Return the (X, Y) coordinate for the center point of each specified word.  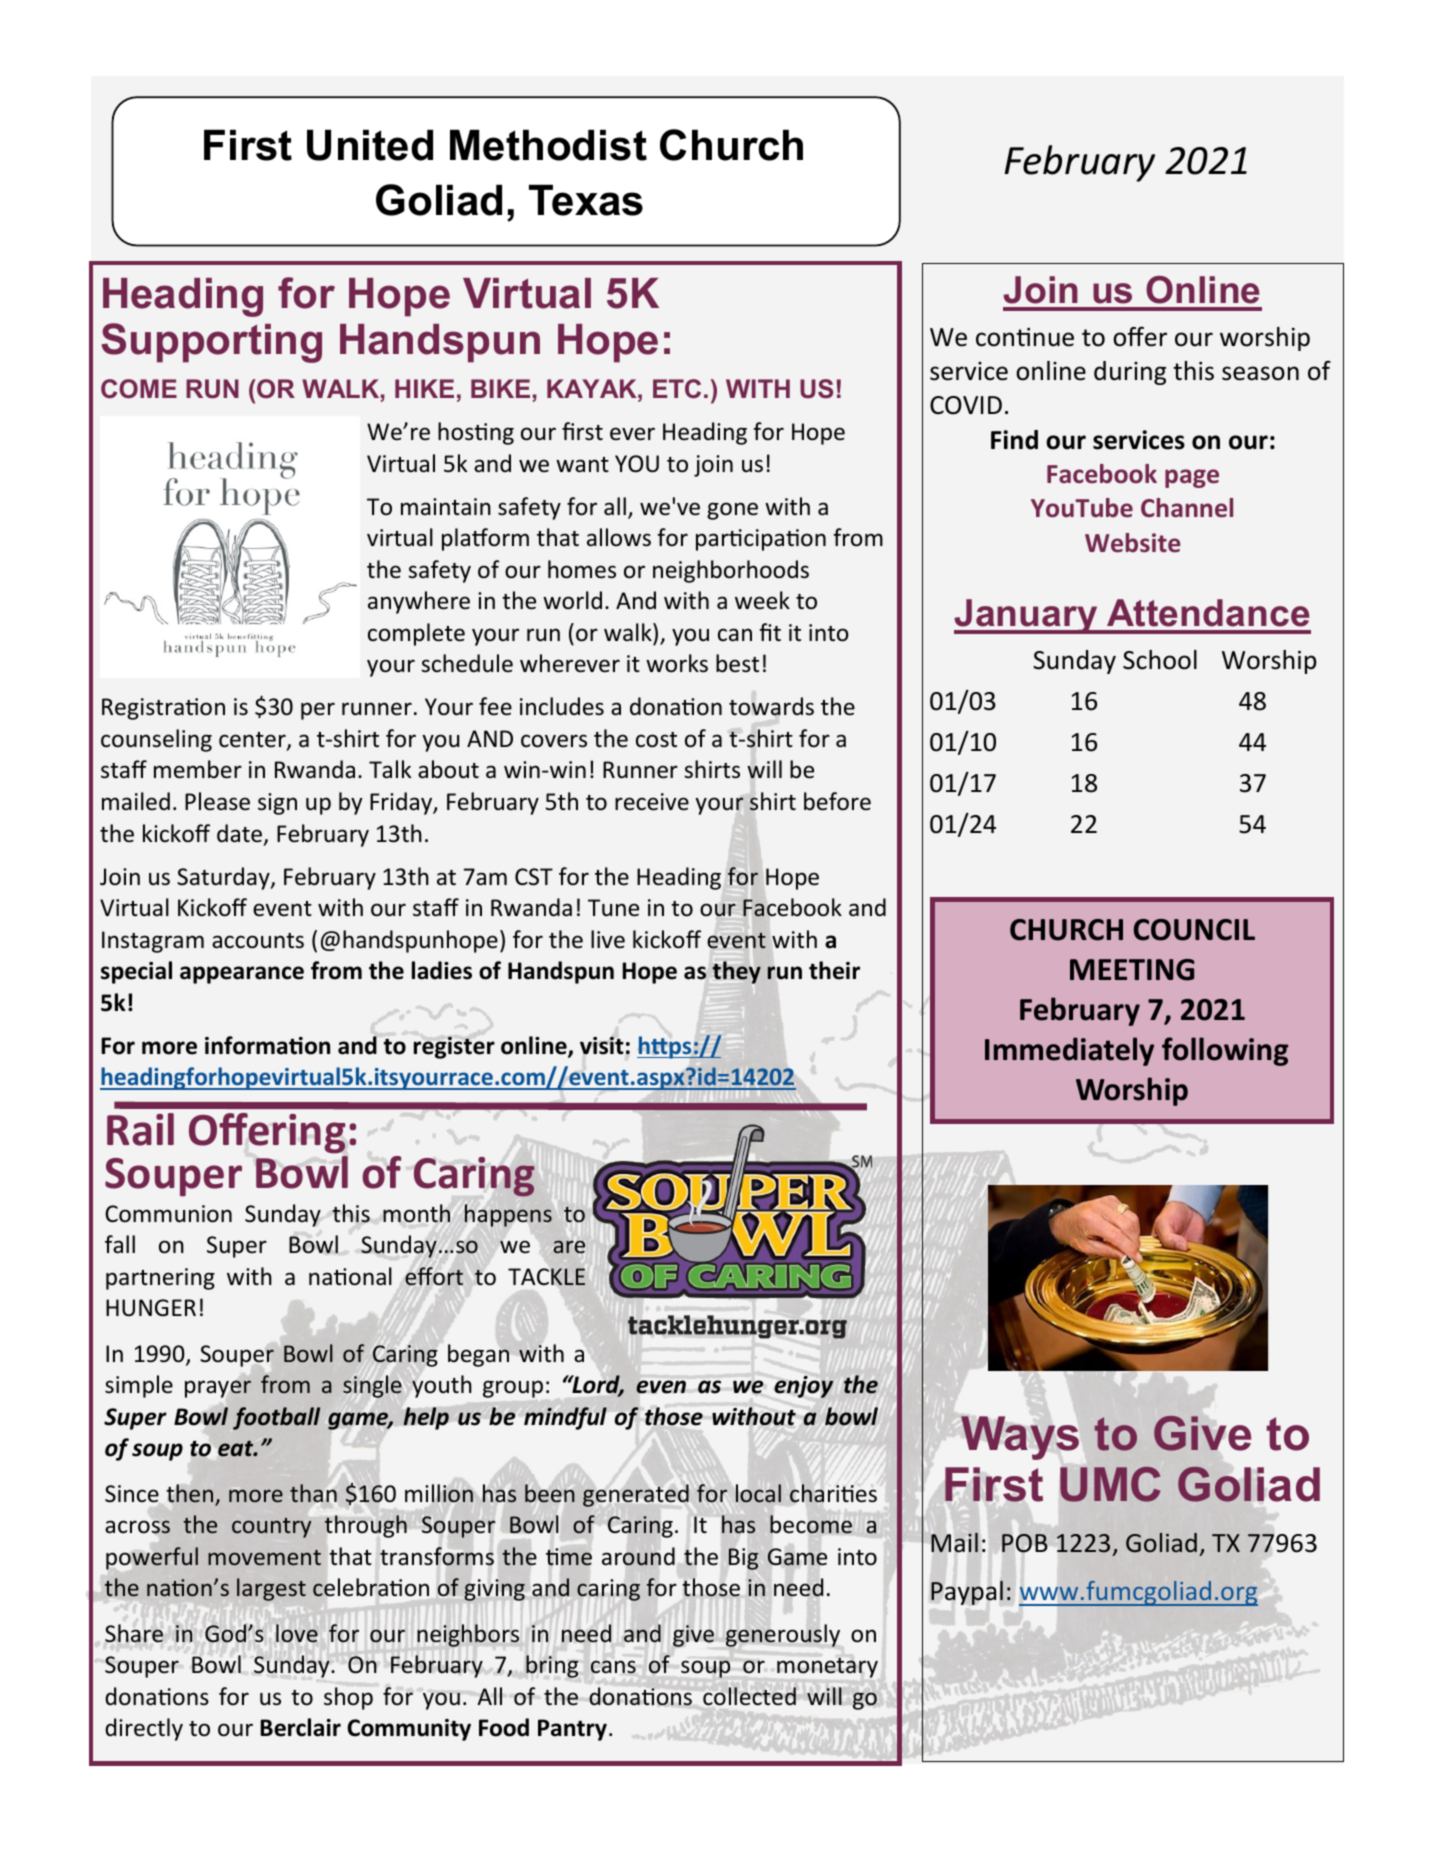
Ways (1020, 1438)
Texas (586, 200)
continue (1025, 337)
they (737, 972)
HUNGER (151, 1308)
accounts (258, 941)
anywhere (419, 602)
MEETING (1132, 970)
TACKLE (546, 1277)
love (297, 1633)
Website (1132, 543)
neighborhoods (731, 571)
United (370, 145)
